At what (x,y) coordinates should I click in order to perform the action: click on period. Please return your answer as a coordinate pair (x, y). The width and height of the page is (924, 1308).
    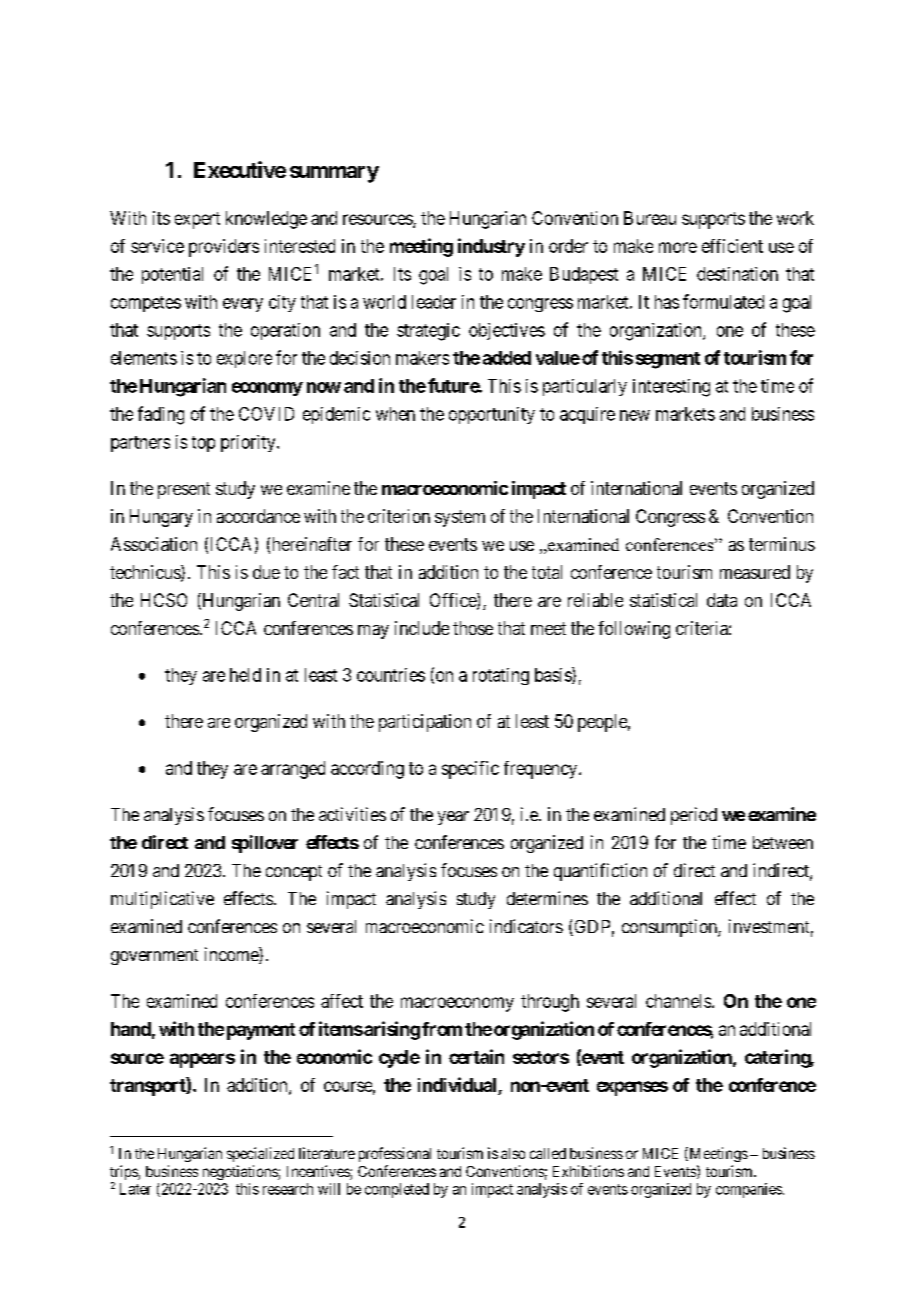
    Looking at the image, I should click on (694, 816).
